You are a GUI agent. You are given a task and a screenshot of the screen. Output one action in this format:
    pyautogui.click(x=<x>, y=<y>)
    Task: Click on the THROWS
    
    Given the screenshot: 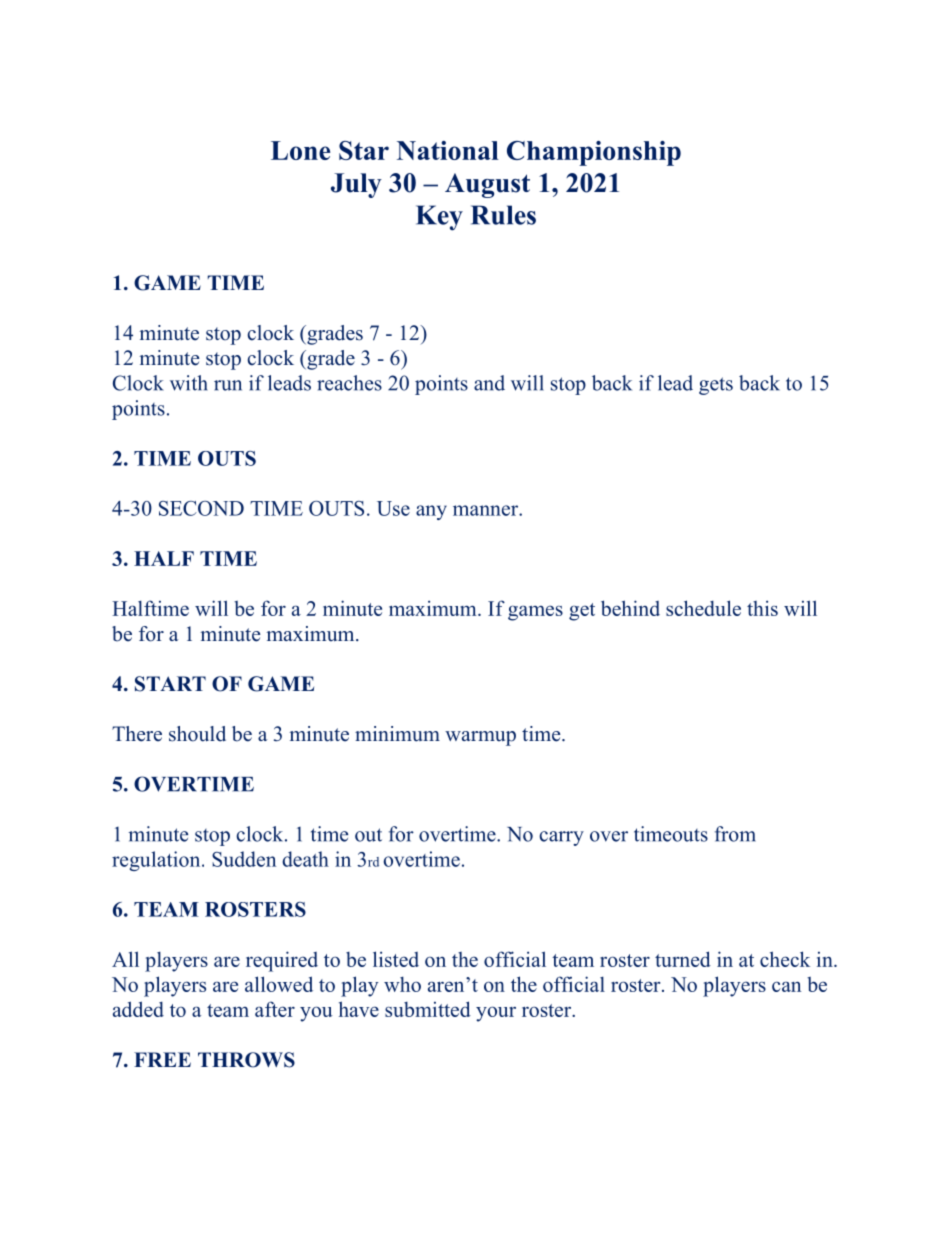 What is the action you would take?
    pyautogui.click(x=246, y=1060)
